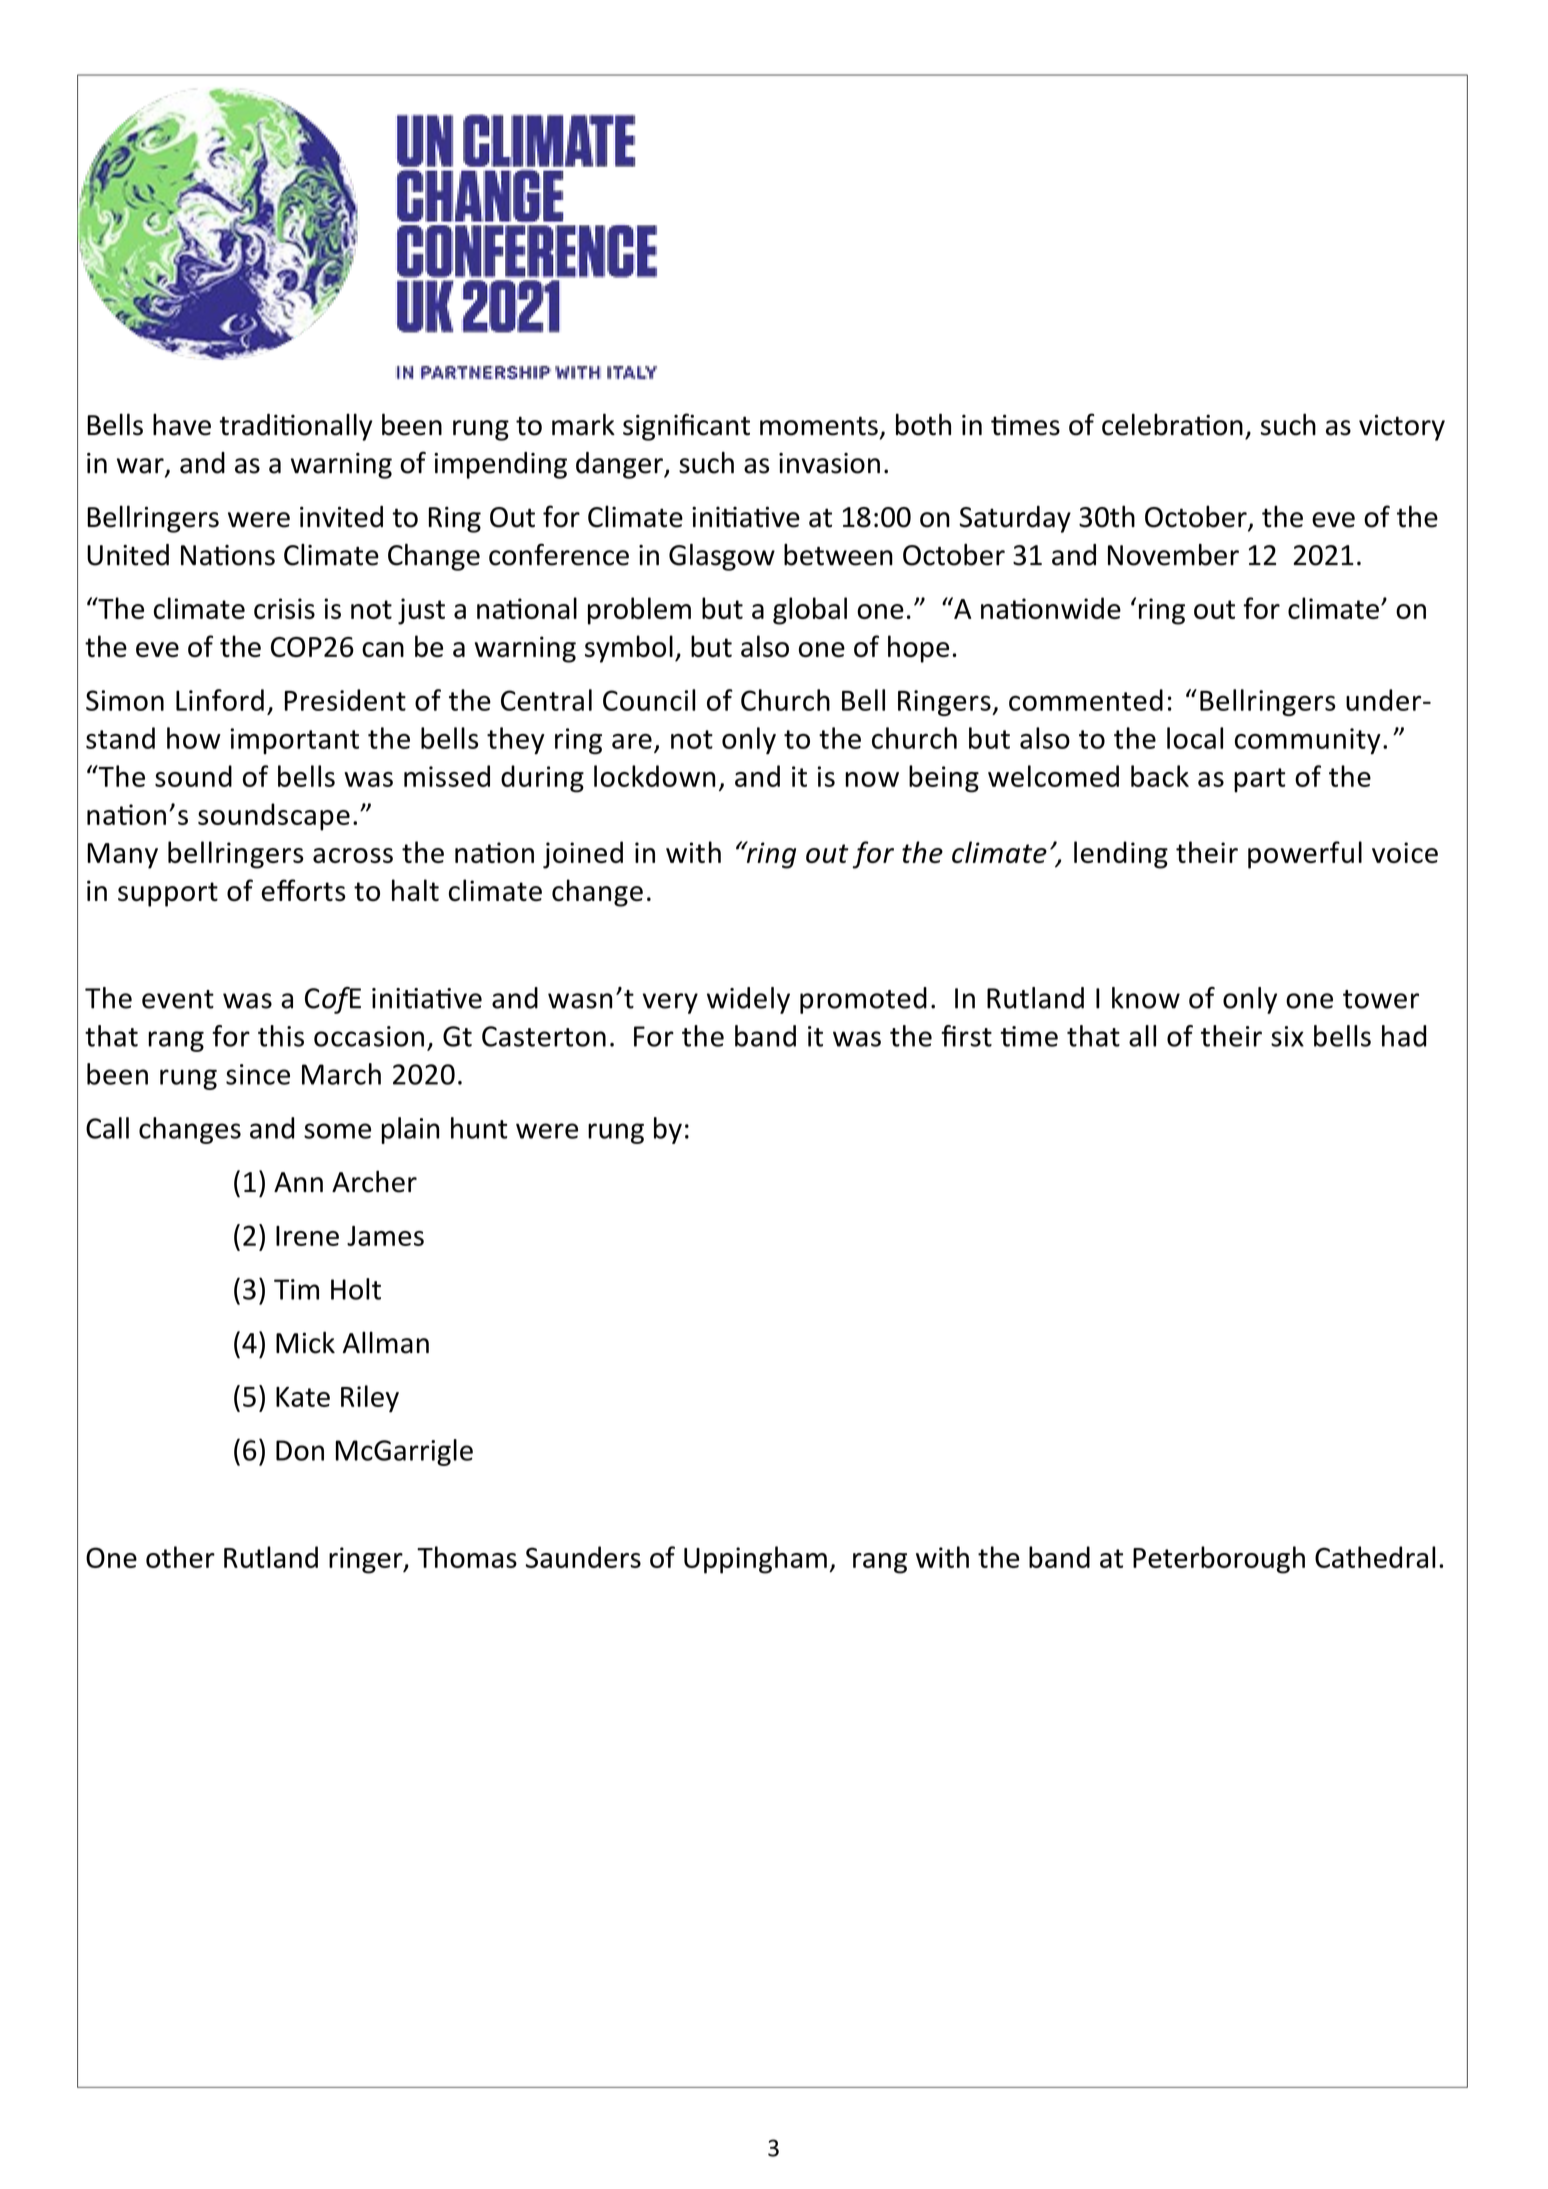 The image size is (1548, 2189). What do you see at coordinates (295, 427) in the page?
I see `traditionally` at bounding box center [295, 427].
